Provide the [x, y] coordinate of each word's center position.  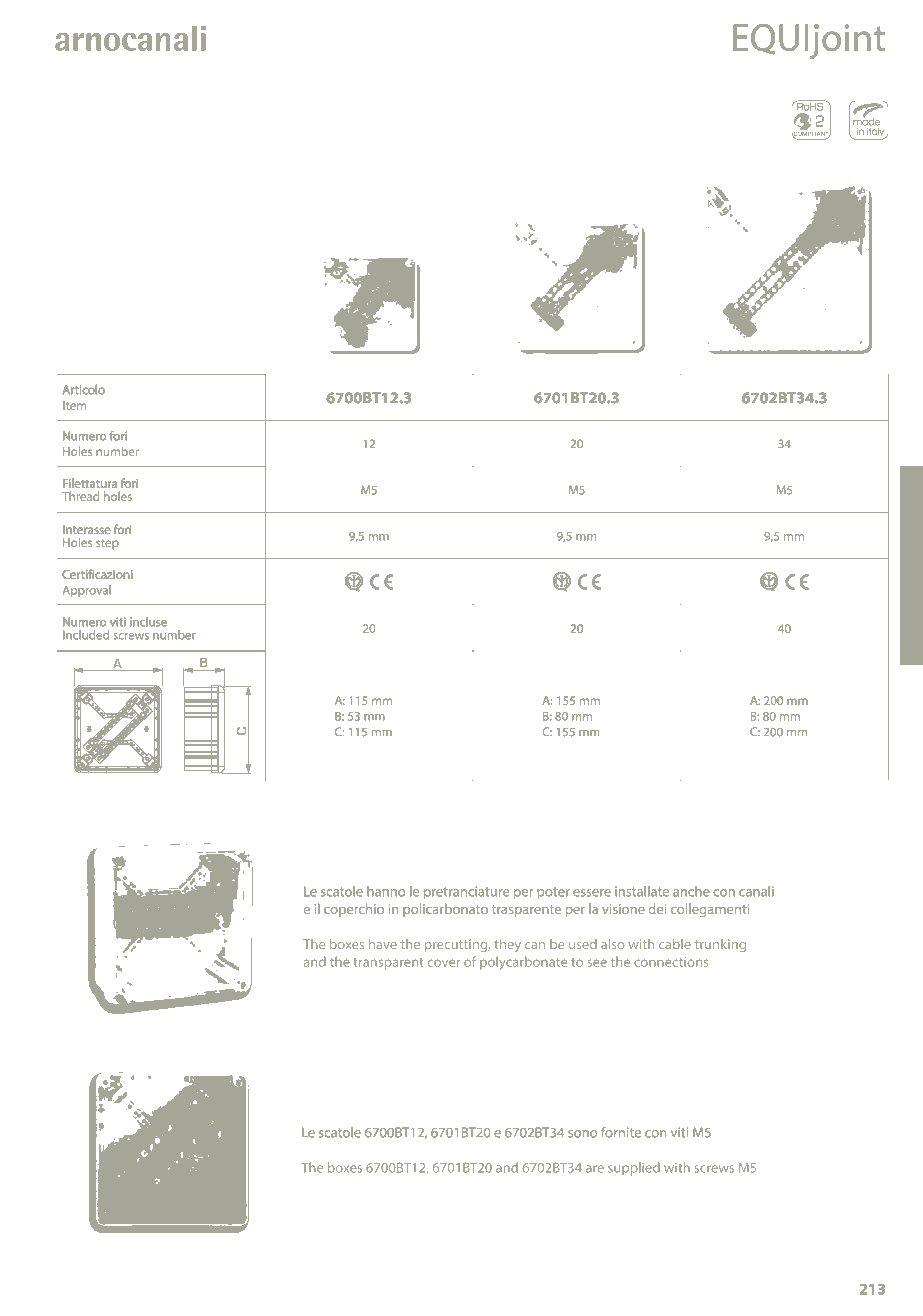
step [107, 544]
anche [691, 891]
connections [671, 962]
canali [756, 891]
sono [582, 1134]
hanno [386, 891]
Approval [87, 591]
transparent [388, 964]
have [383, 944]
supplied [634, 1169]
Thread [80, 496]
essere [592, 893]
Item [74, 405]
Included [86, 634]
